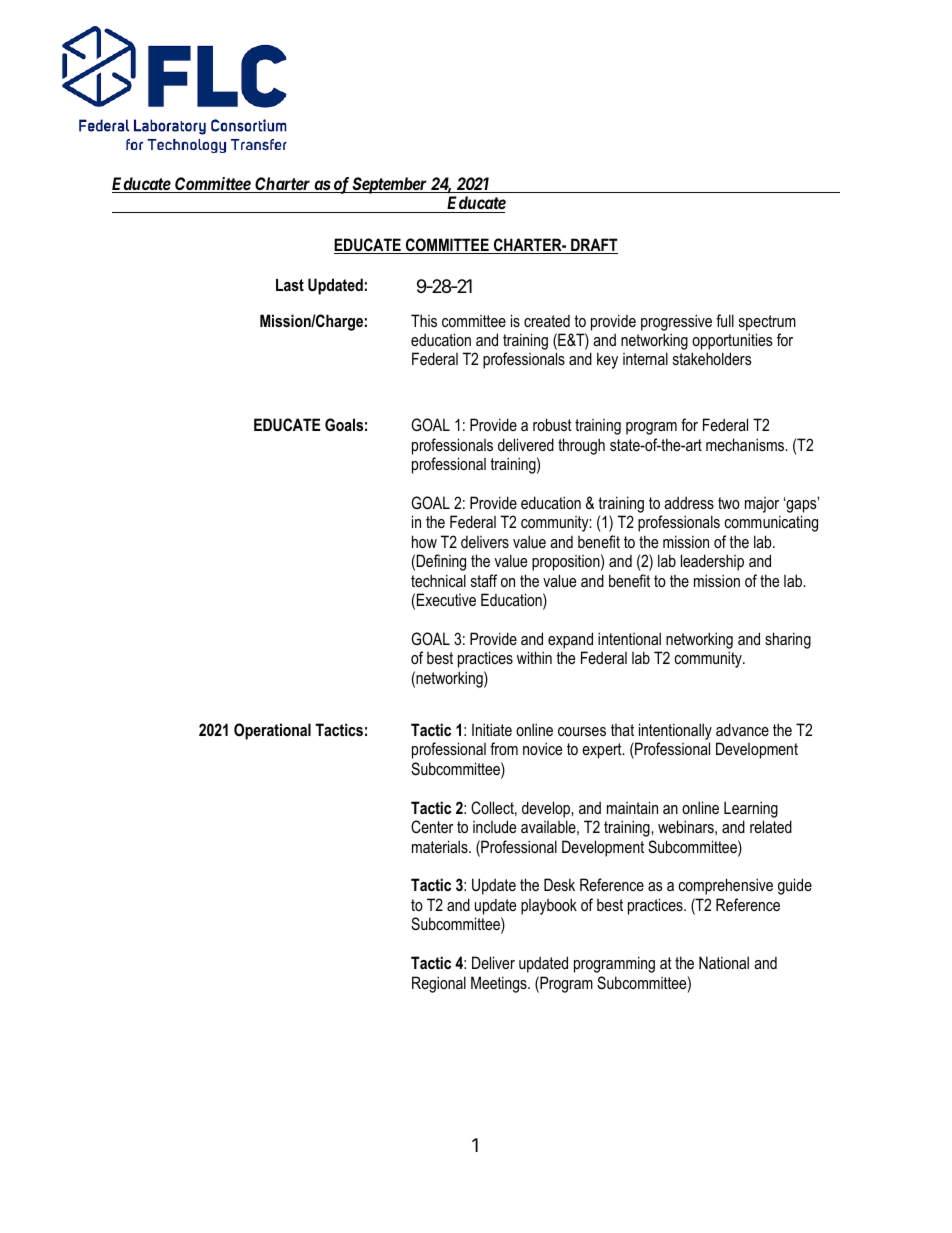 The width and height of the screenshot is (952, 1233). What do you see at coordinates (712, 358) in the screenshot?
I see `stakeholders` at bounding box center [712, 358].
